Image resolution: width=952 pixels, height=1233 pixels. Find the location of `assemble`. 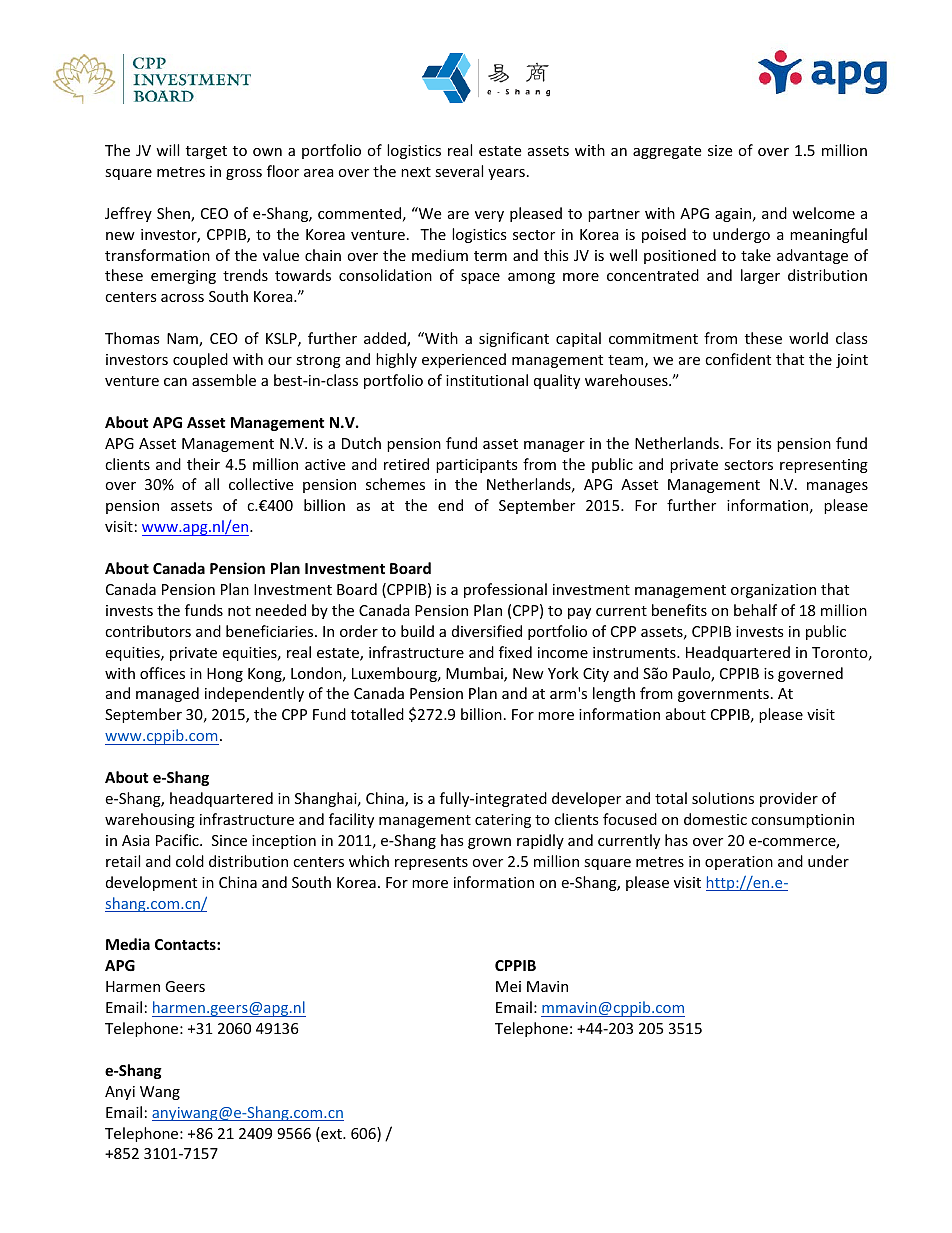

assemble is located at coordinates (224, 380).
